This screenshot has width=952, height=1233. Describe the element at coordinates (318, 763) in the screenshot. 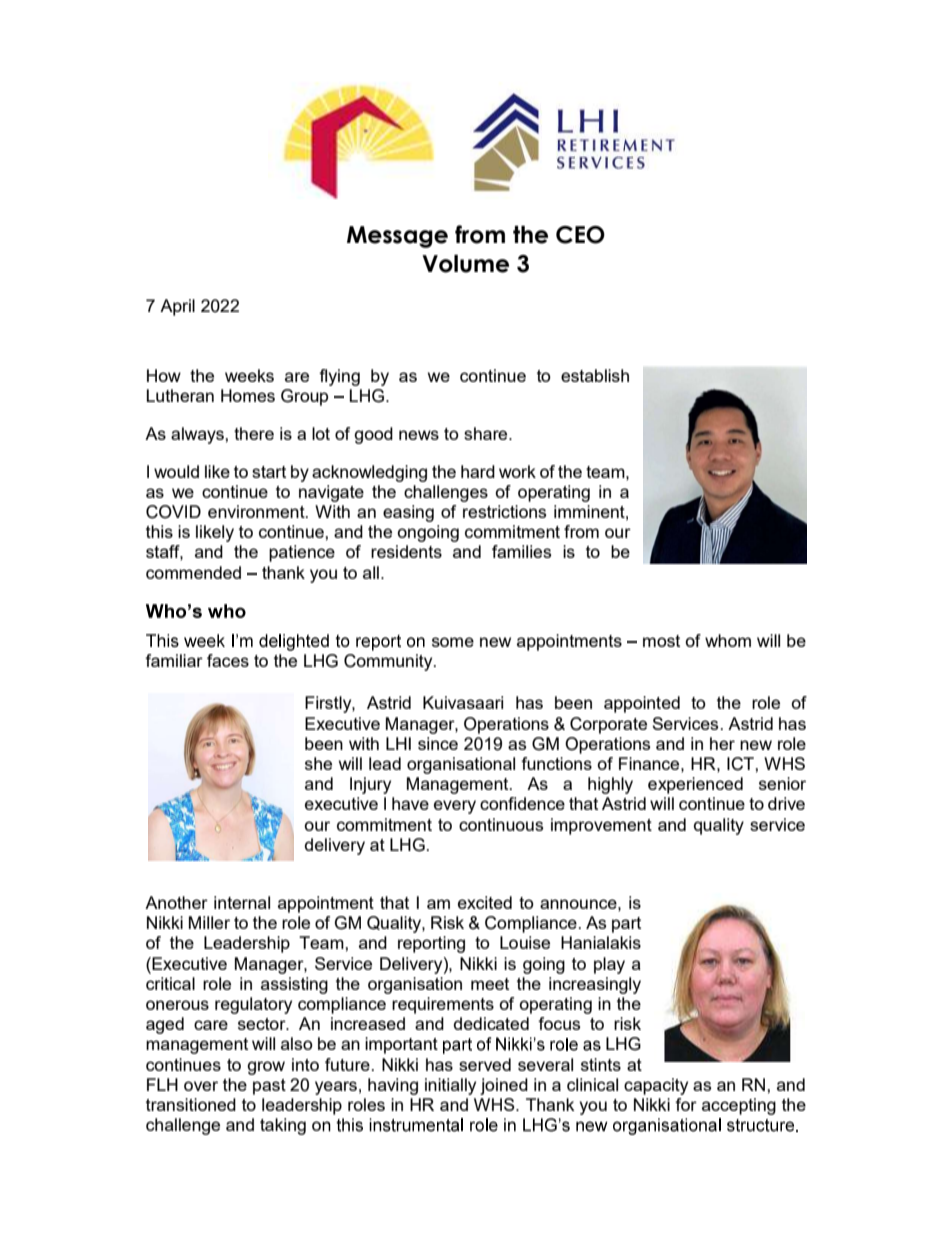

I see `she` at that location.
